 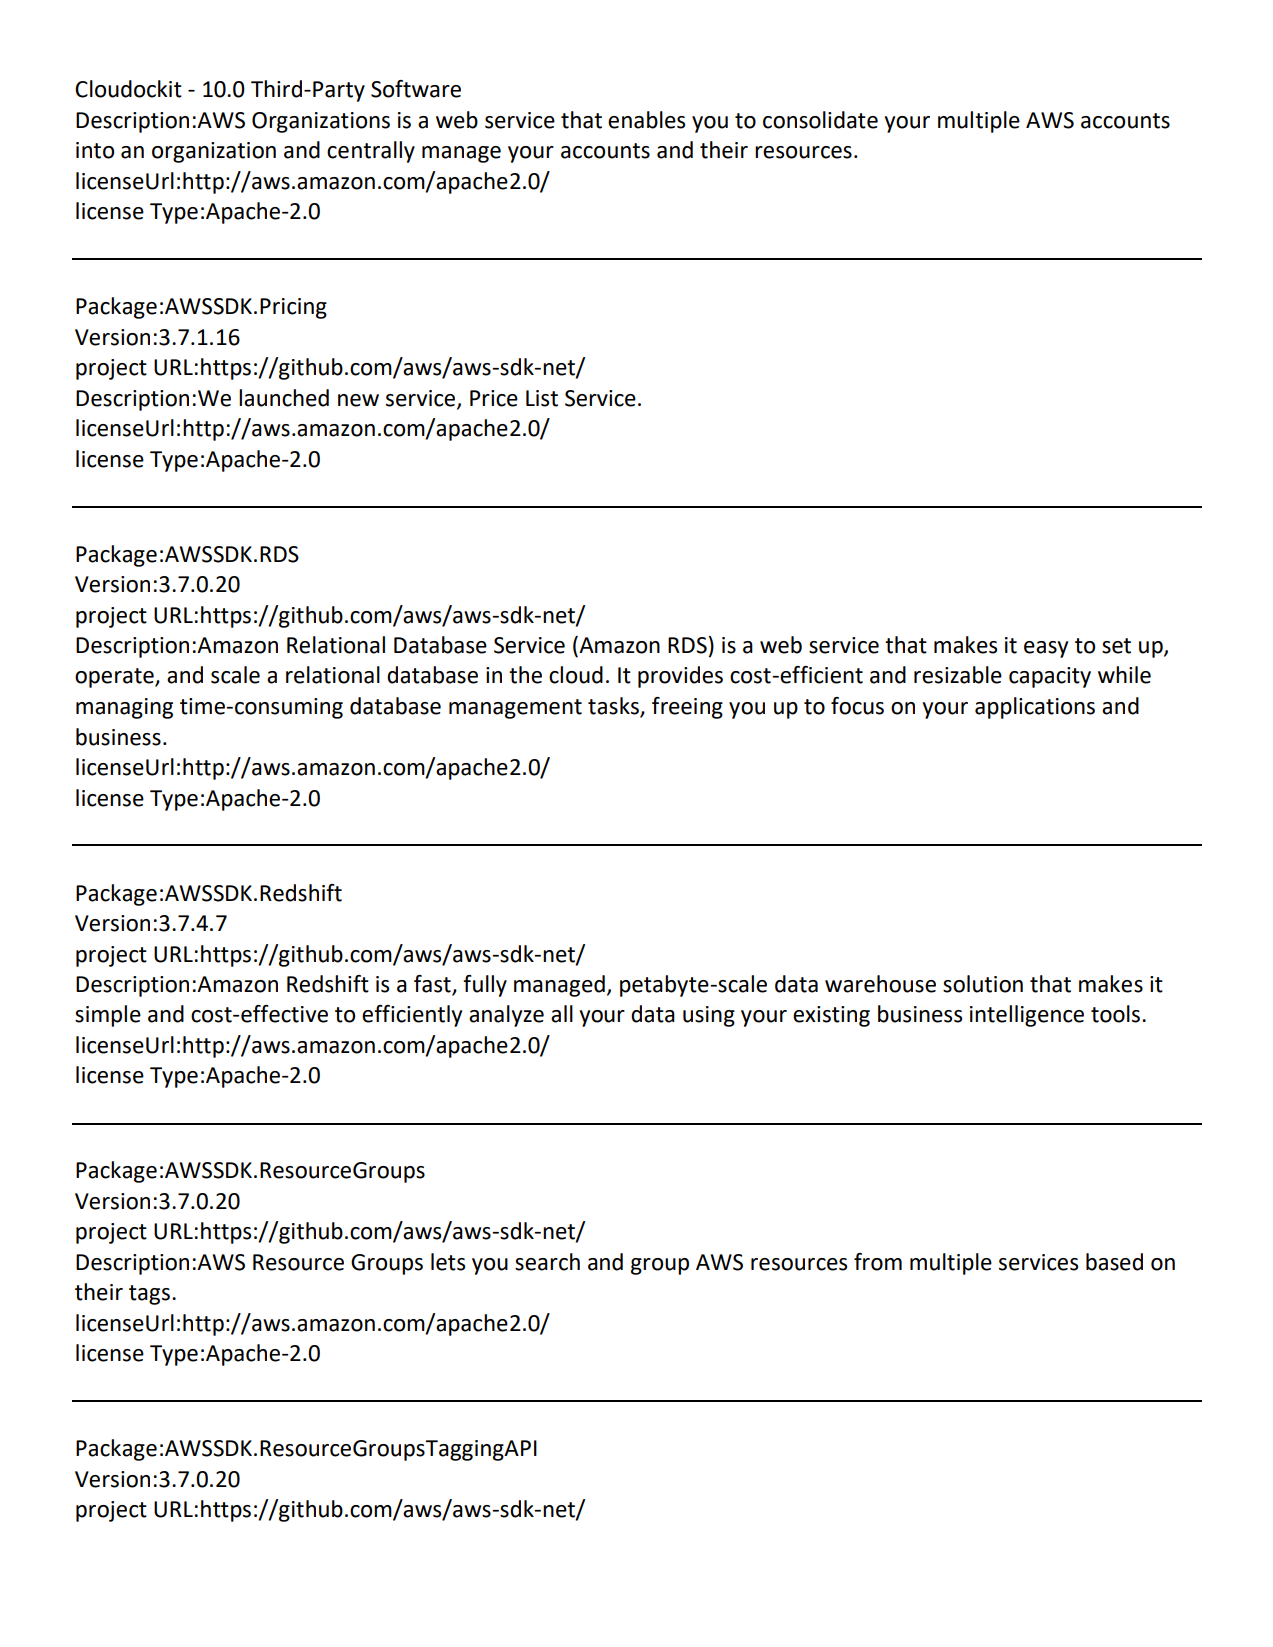 I want to click on enables, so click(x=646, y=120).
